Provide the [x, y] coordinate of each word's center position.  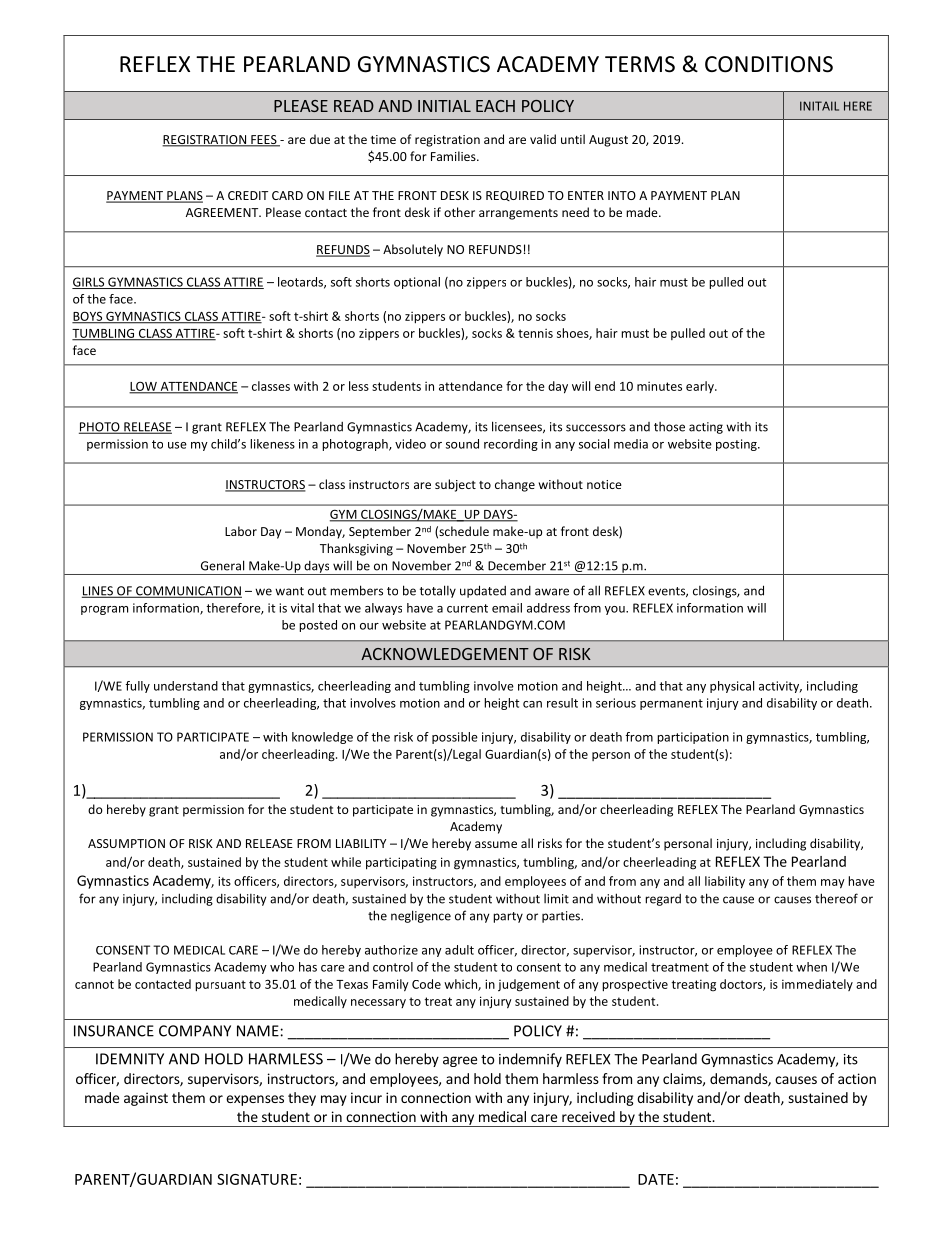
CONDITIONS [769, 64]
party [508, 917]
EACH [495, 106]
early [701, 387]
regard [663, 900]
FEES [264, 140]
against [146, 1099]
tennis [535, 333]
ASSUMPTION [126, 843]
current [467, 608]
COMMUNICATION [188, 592]
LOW [144, 387]
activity [780, 687]
